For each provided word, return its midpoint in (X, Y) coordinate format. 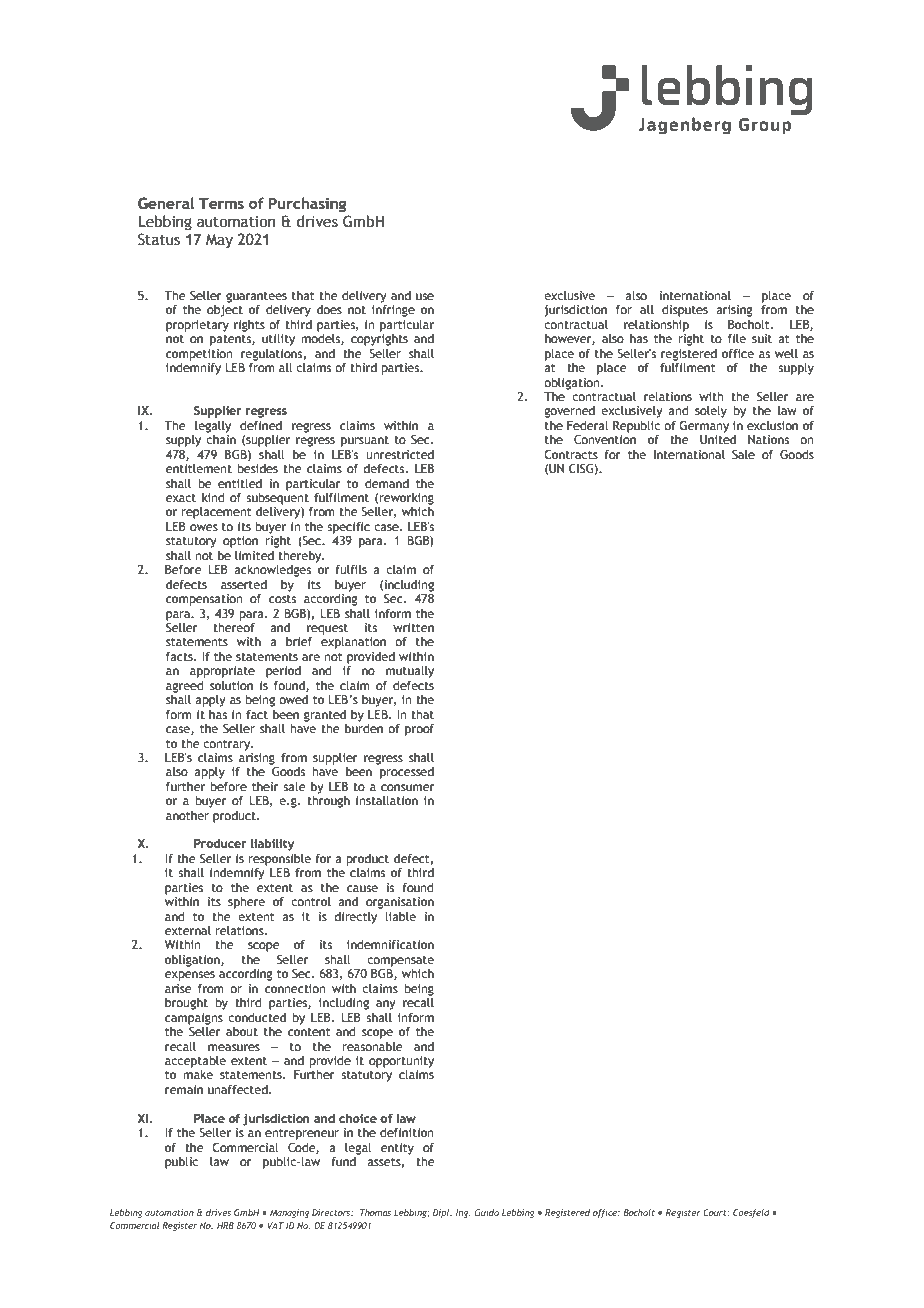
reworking (406, 499)
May (219, 241)
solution (231, 685)
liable (400, 916)
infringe (393, 311)
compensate (400, 961)
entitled (240, 483)
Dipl (442, 1213)
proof (419, 730)
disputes (685, 311)
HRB (225, 1225)
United (718, 439)
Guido (487, 1212)
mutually (410, 672)
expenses (190, 976)
